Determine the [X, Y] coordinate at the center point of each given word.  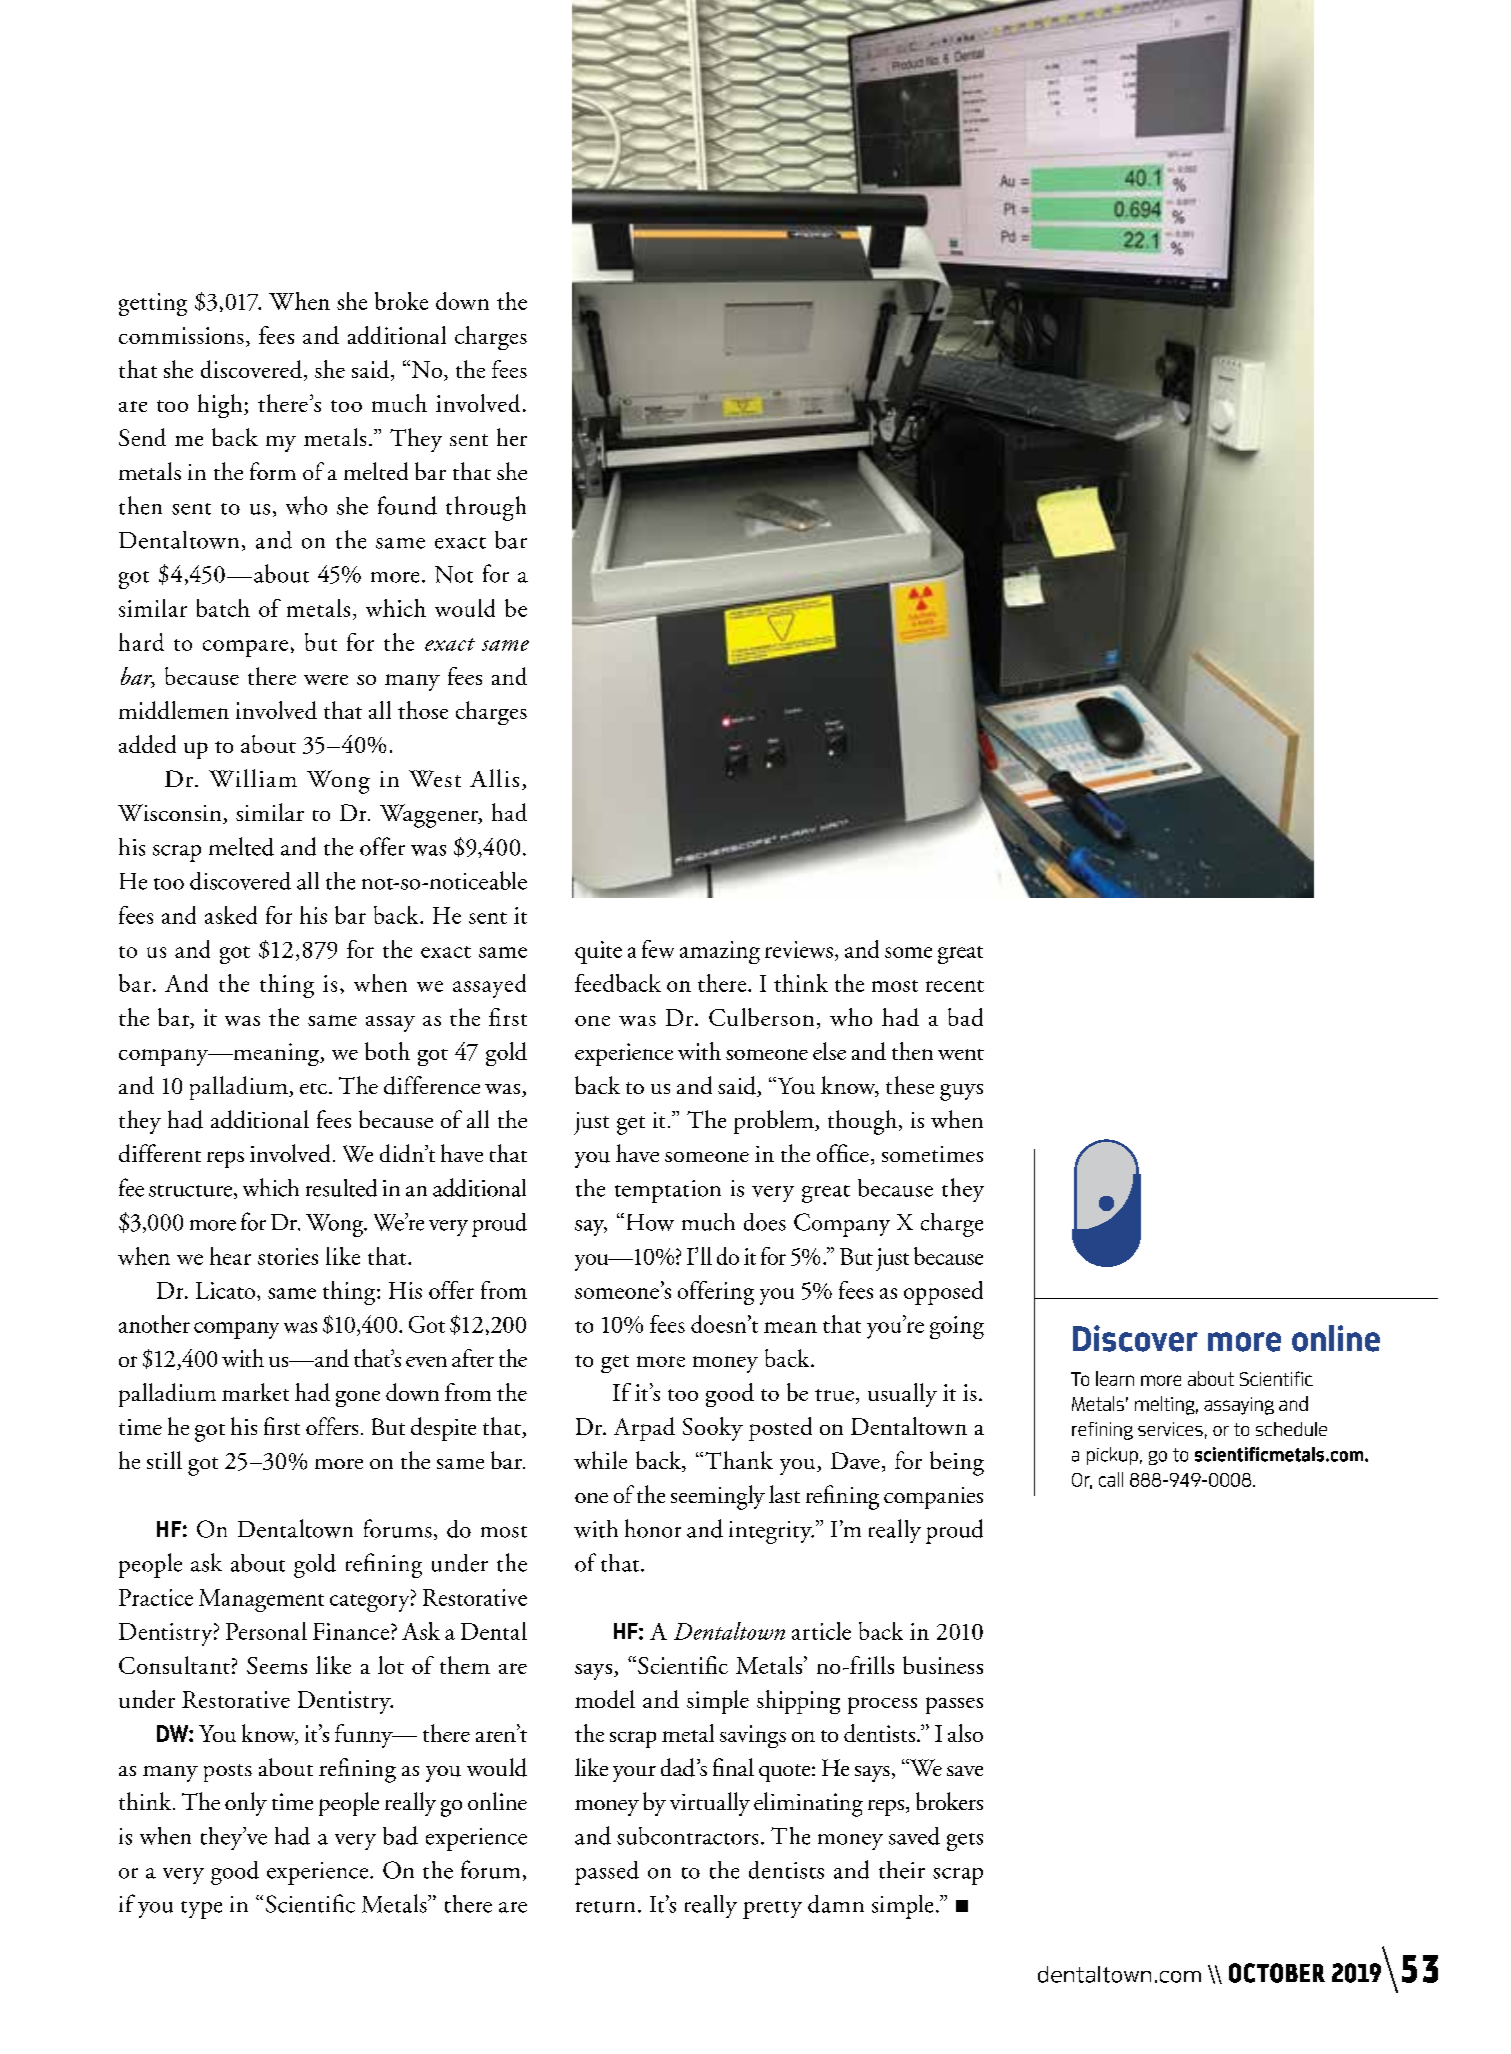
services [1170, 1429]
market [255, 1392]
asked [231, 915]
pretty [772, 1910]
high [221, 406]
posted [780, 1429]
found [407, 505]
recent [955, 986]
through [486, 508]
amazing [720, 952]
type [201, 1910]
